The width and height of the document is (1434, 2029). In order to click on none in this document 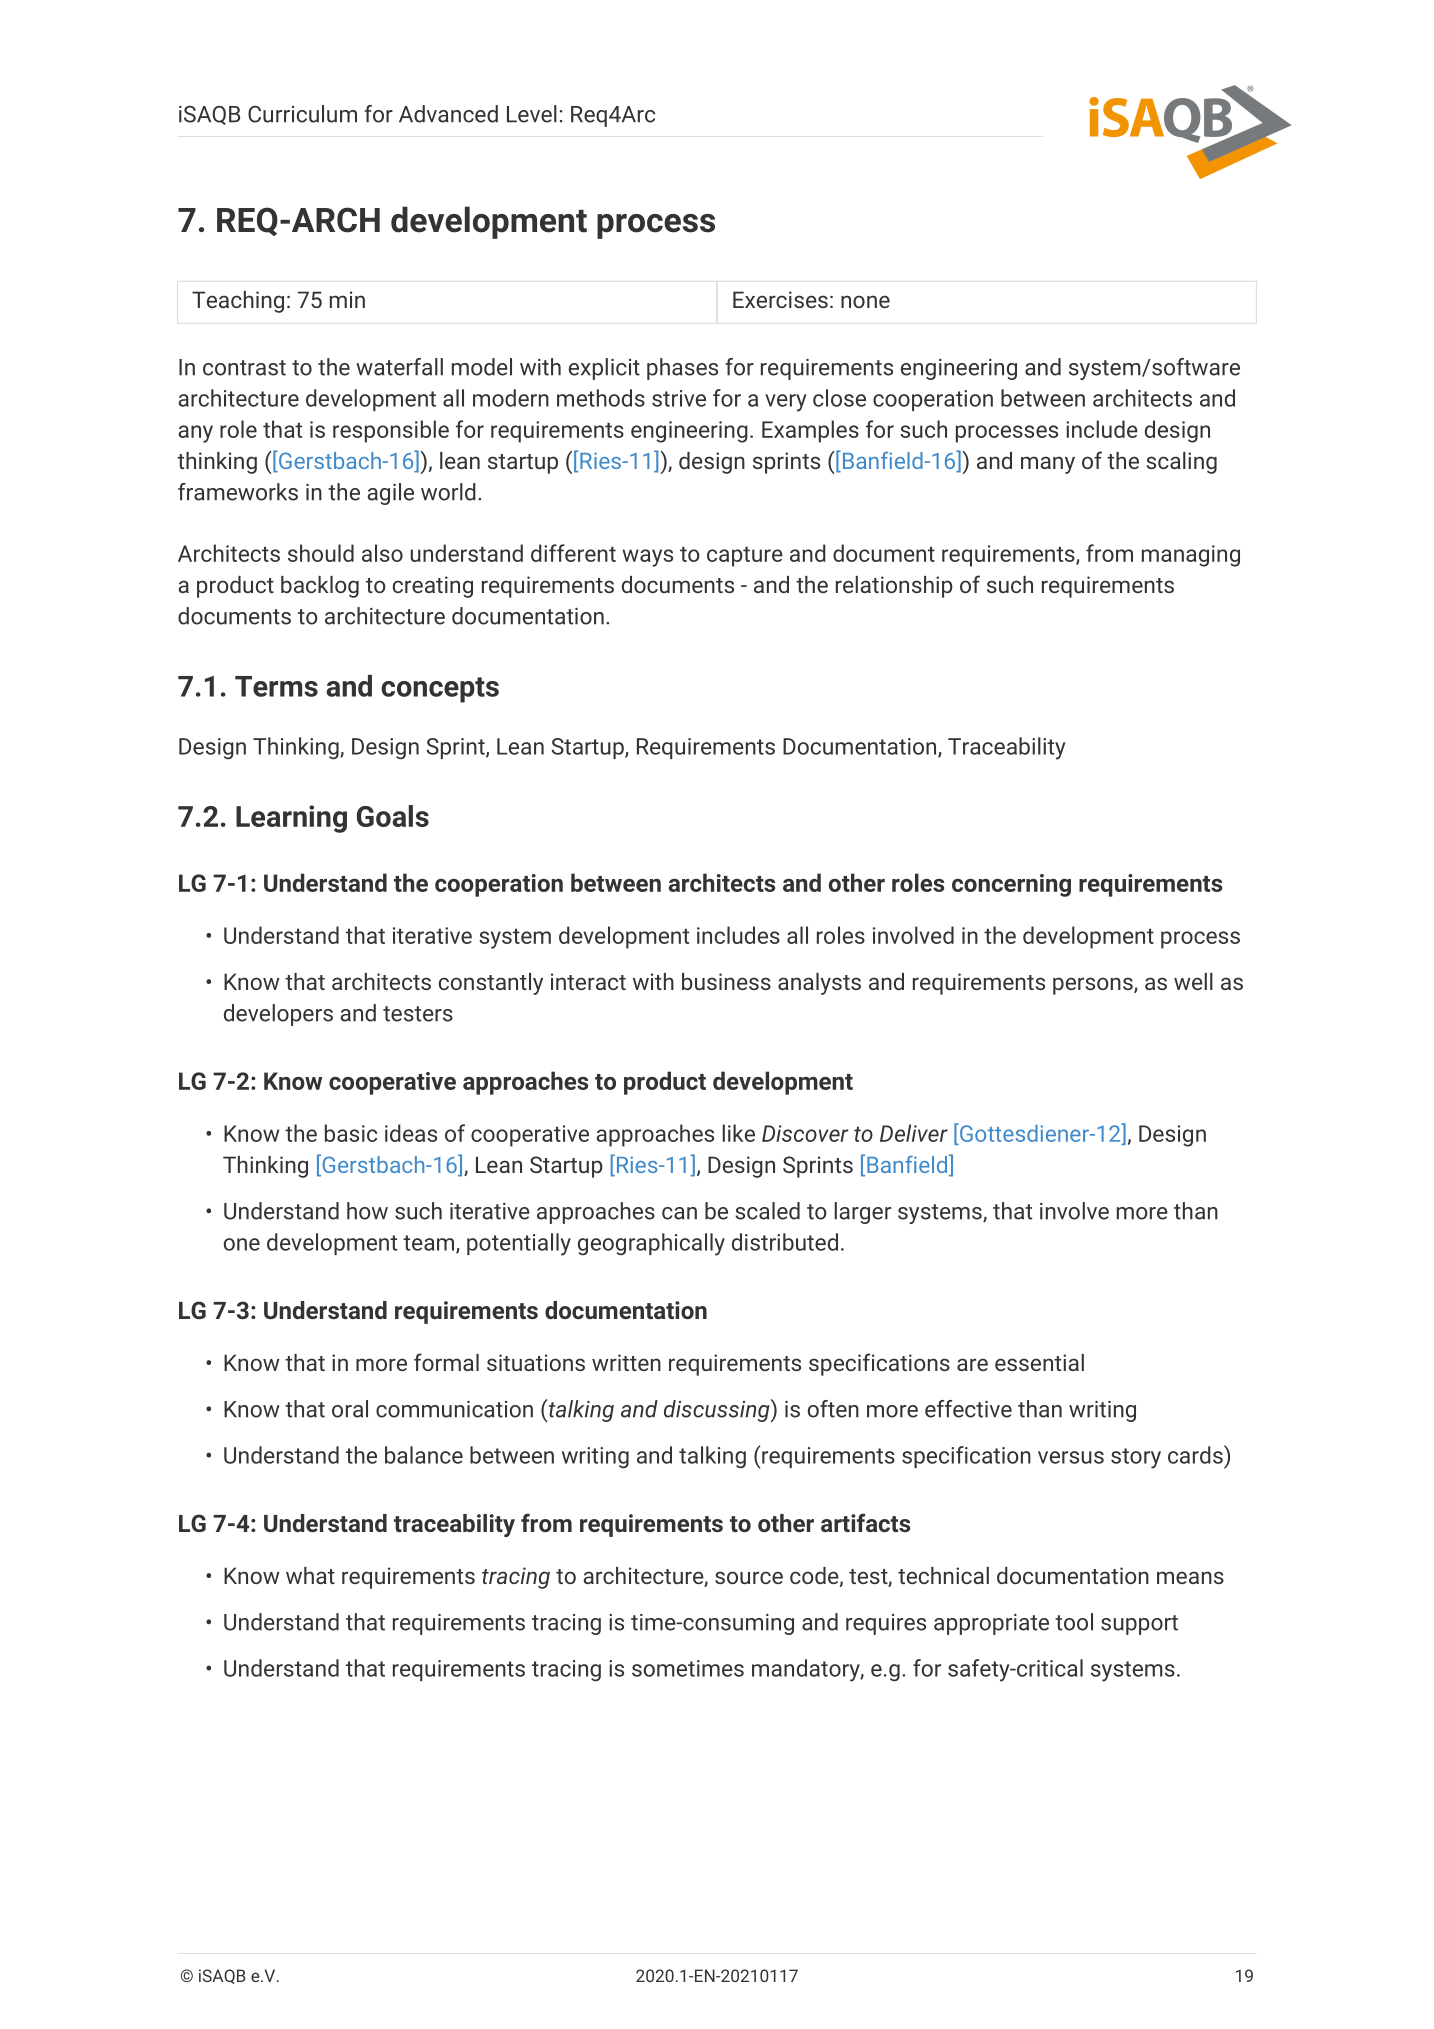, I will do `click(865, 301)`.
